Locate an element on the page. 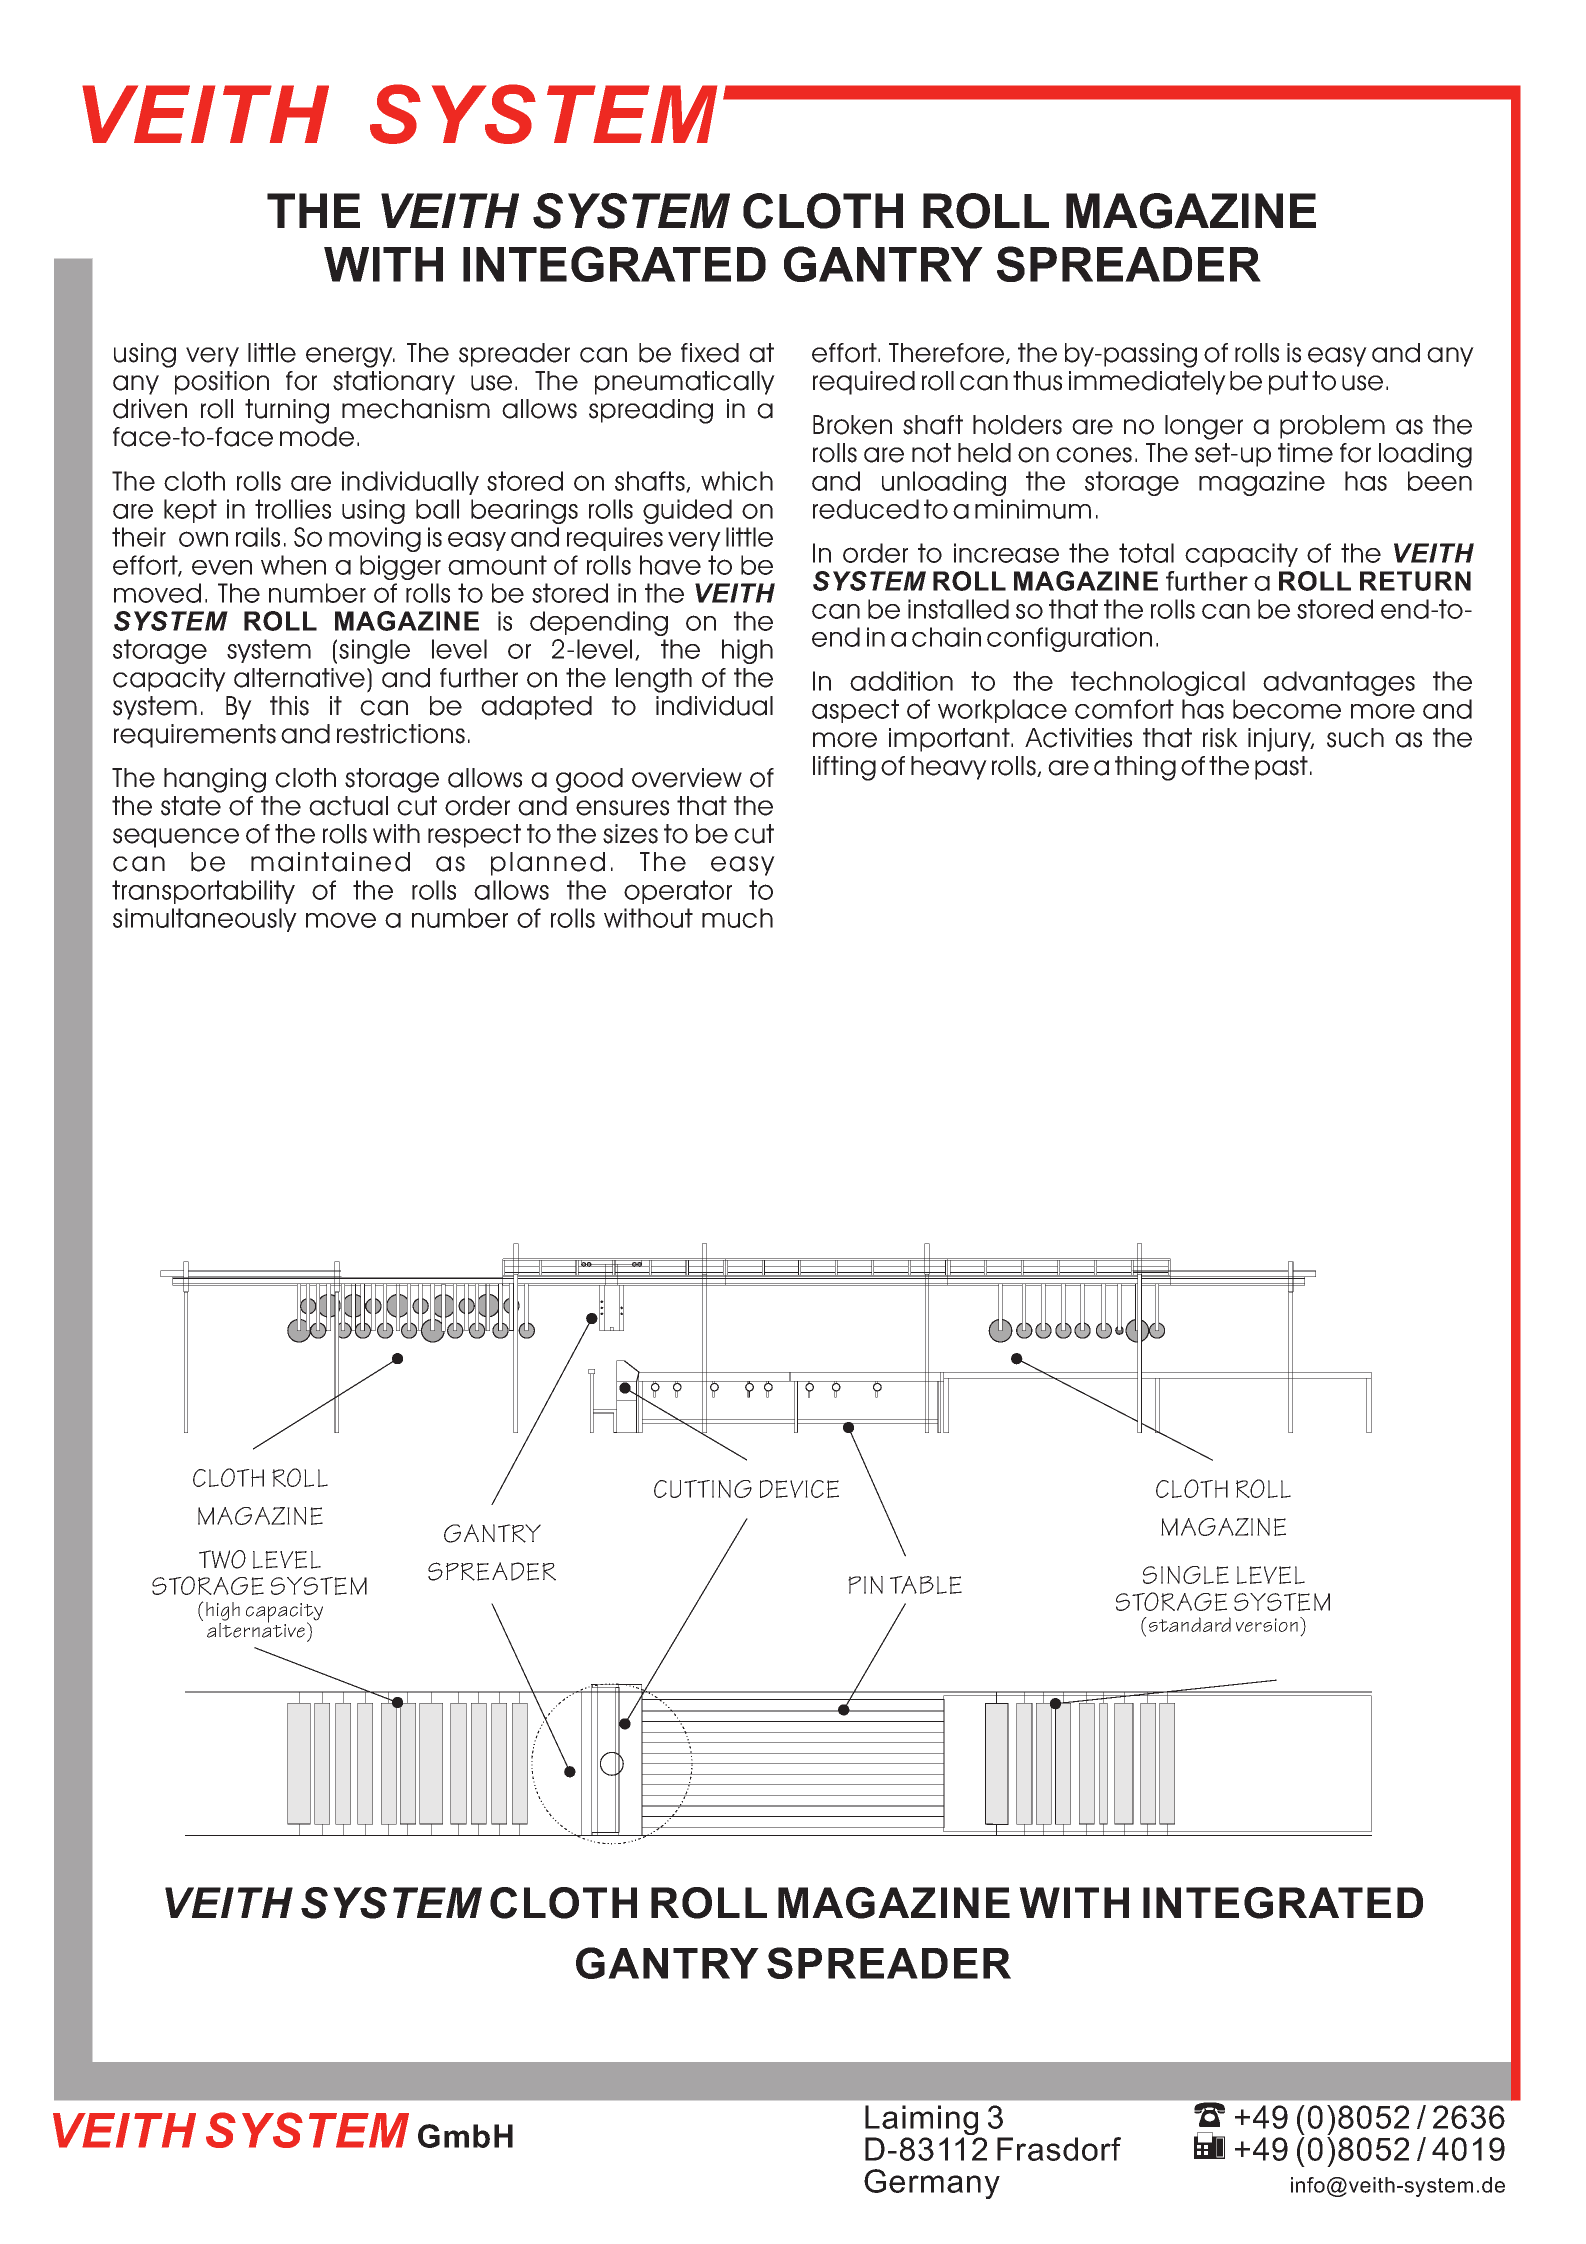  version is located at coordinates (1267, 1625).
